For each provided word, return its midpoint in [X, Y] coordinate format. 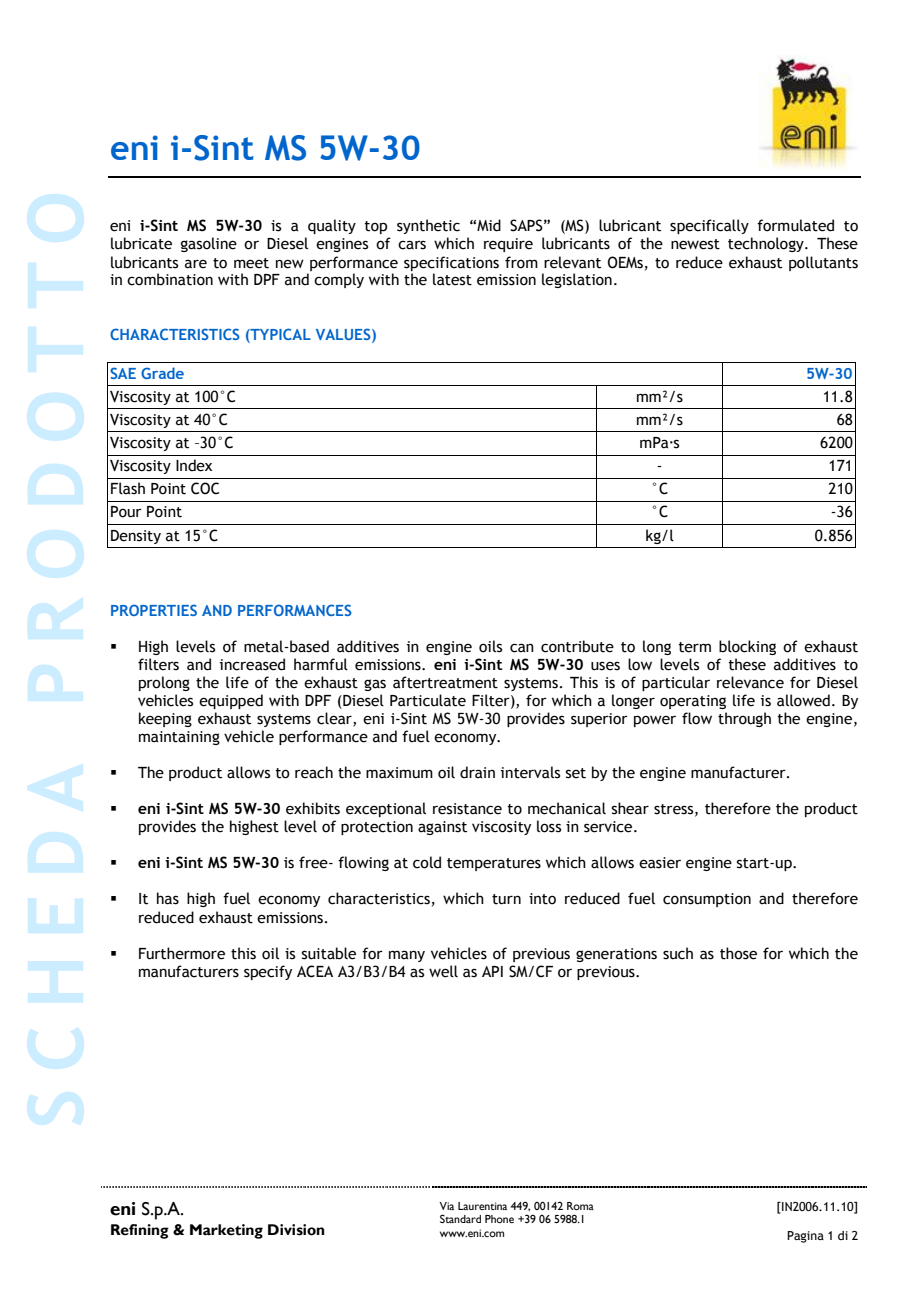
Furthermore [182, 953]
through [744, 719]
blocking [747, 647]
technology [767, 244]
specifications [451, 263]
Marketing [226, 1231]
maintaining [179, 738]
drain [477, 772]
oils [490, 646]
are [196, 264]
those [738, 953]
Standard [460, 1218]
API [492, 971]
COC [205, 488]
